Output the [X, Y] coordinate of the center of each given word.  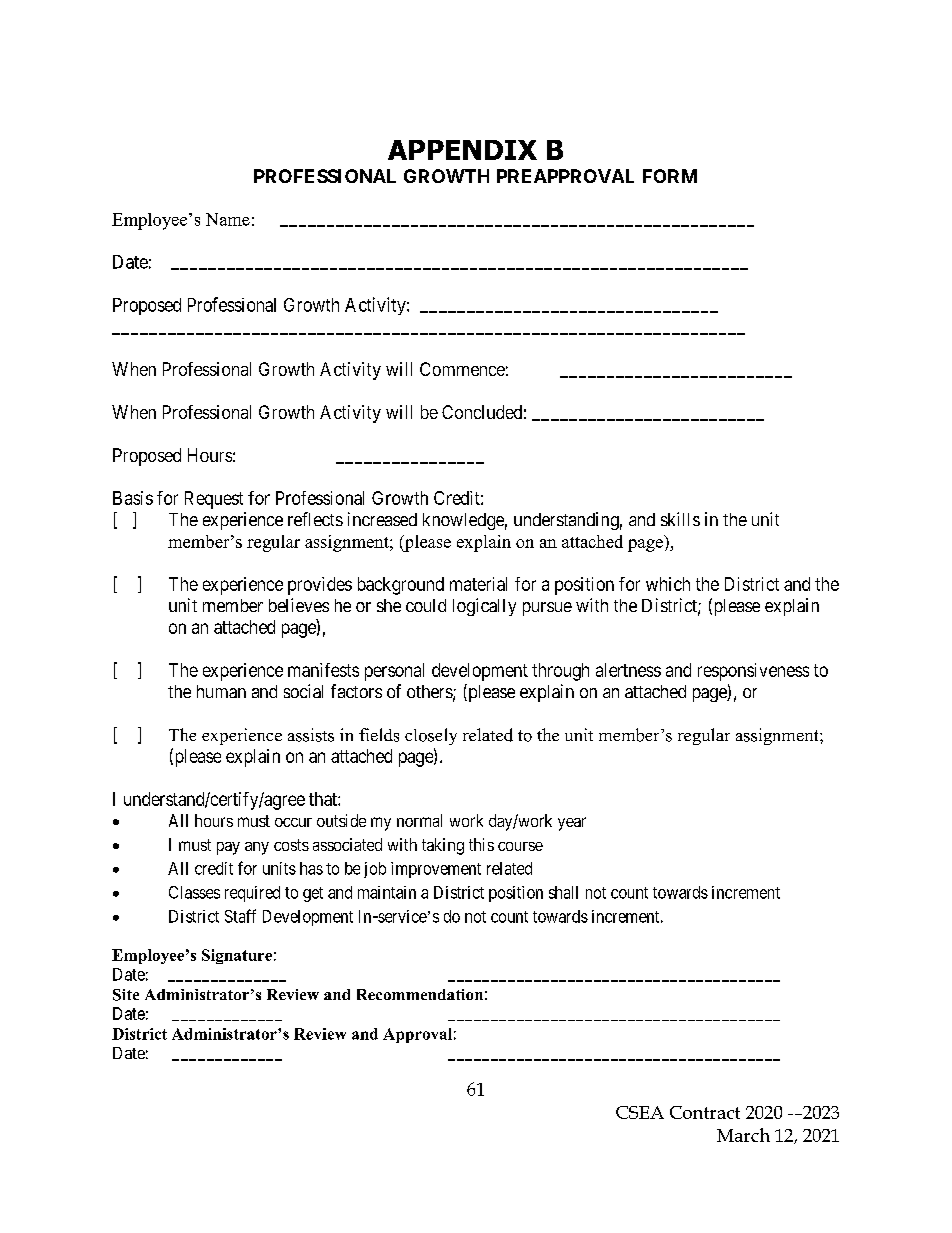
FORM [670, 176]
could [426, 605]
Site [126, 995]
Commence [462, 369]
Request [214, 500]
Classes [194, 892]
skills [680, 519]
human [221, 691]
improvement [436, 870]
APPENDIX [462, 150]
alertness [628, 670]
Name [228, 219]
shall [563, 892]
